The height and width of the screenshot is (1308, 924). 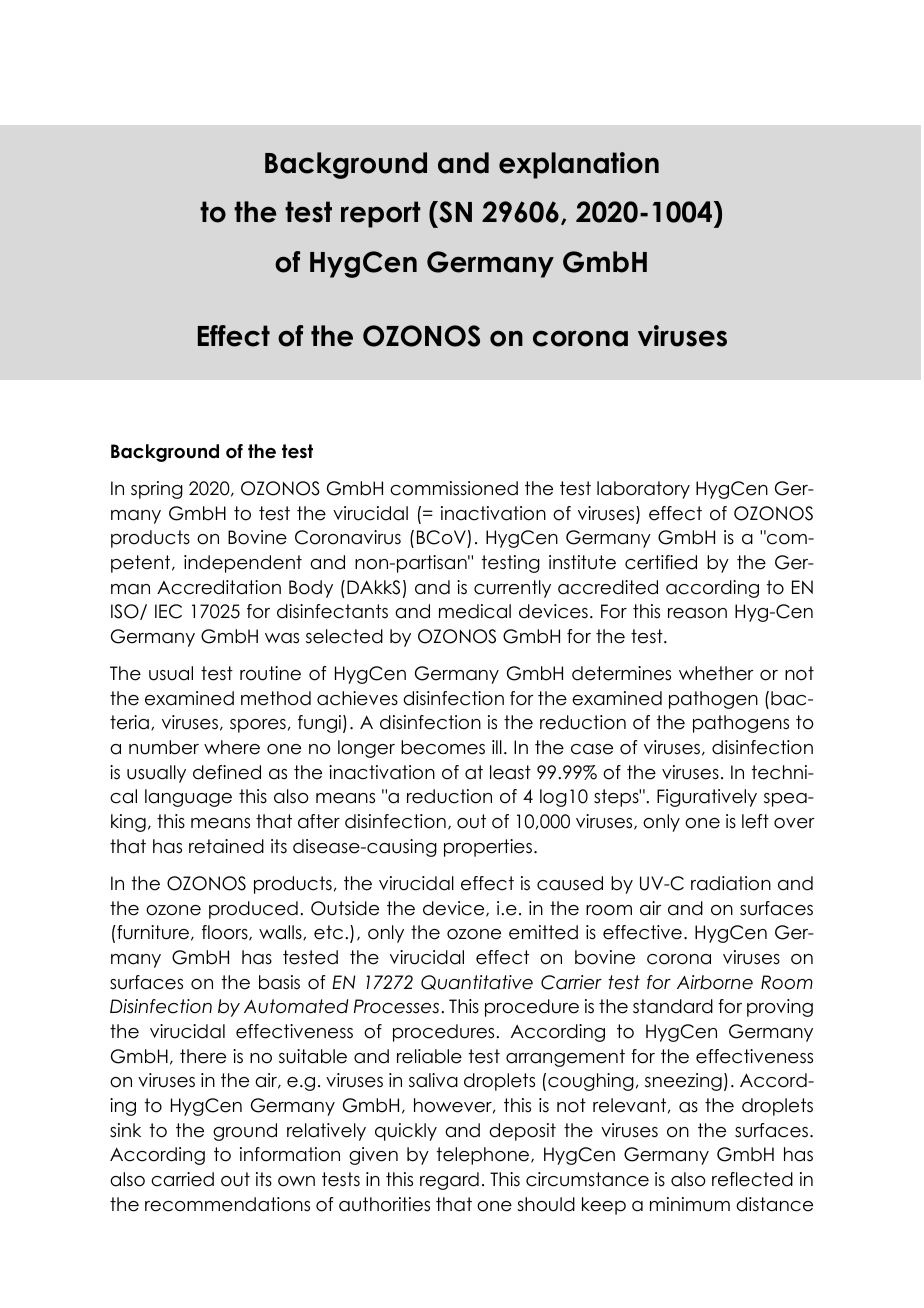 What do you see at coordinates (643, 490) in the screenshot?
I see `laboratory` at bounding box center [643, 490].
